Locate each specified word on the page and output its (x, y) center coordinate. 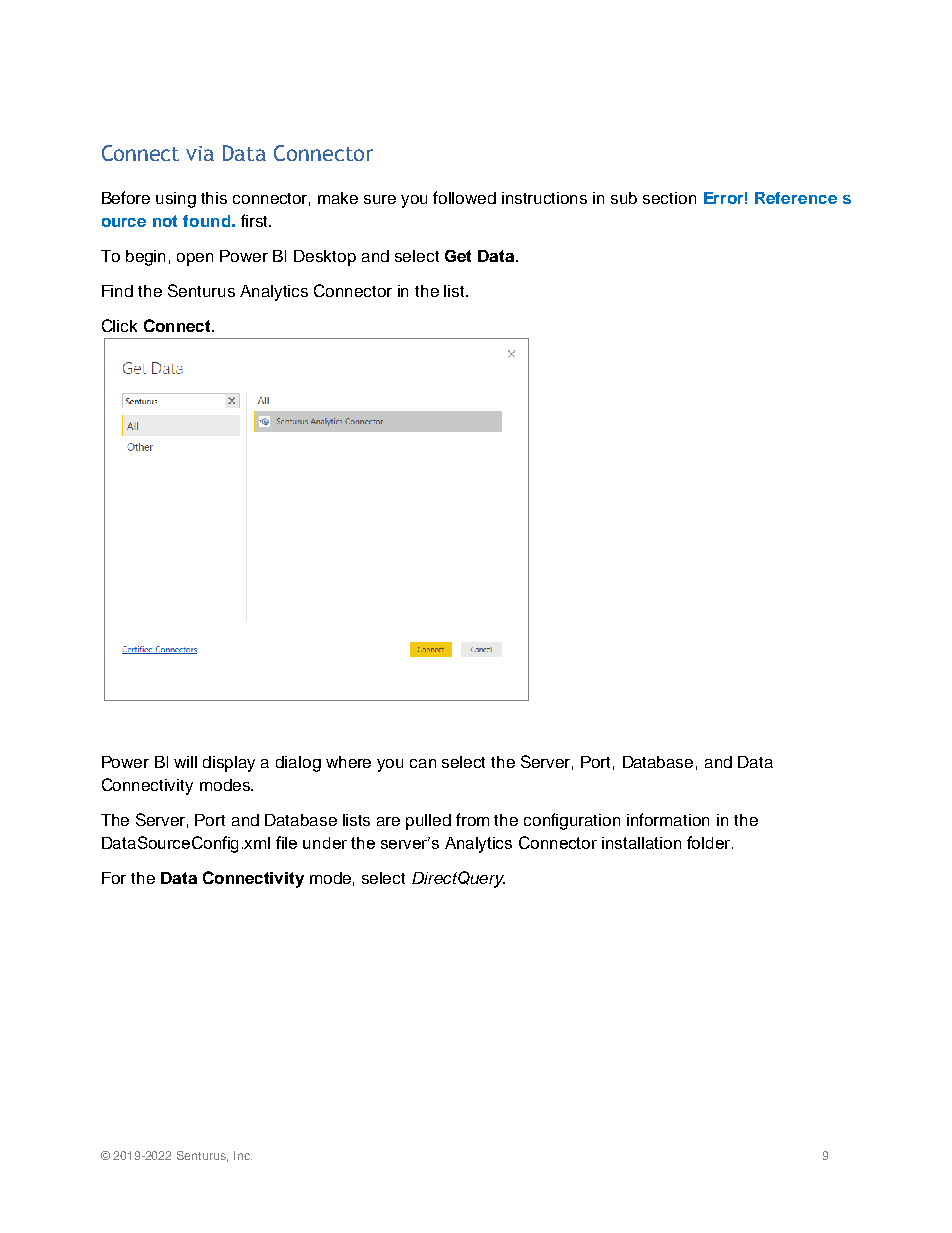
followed (464, 197)
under (325, 843)
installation (641, 843)
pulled (428, 822)
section (669, 198)
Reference (796, 198)
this (214, 198)
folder (710, 842)
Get (458, 256)
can (423, 763)
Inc (243, 1155)
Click (119, 325)
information (668, 819)
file (286, 842)
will (185, 762)
